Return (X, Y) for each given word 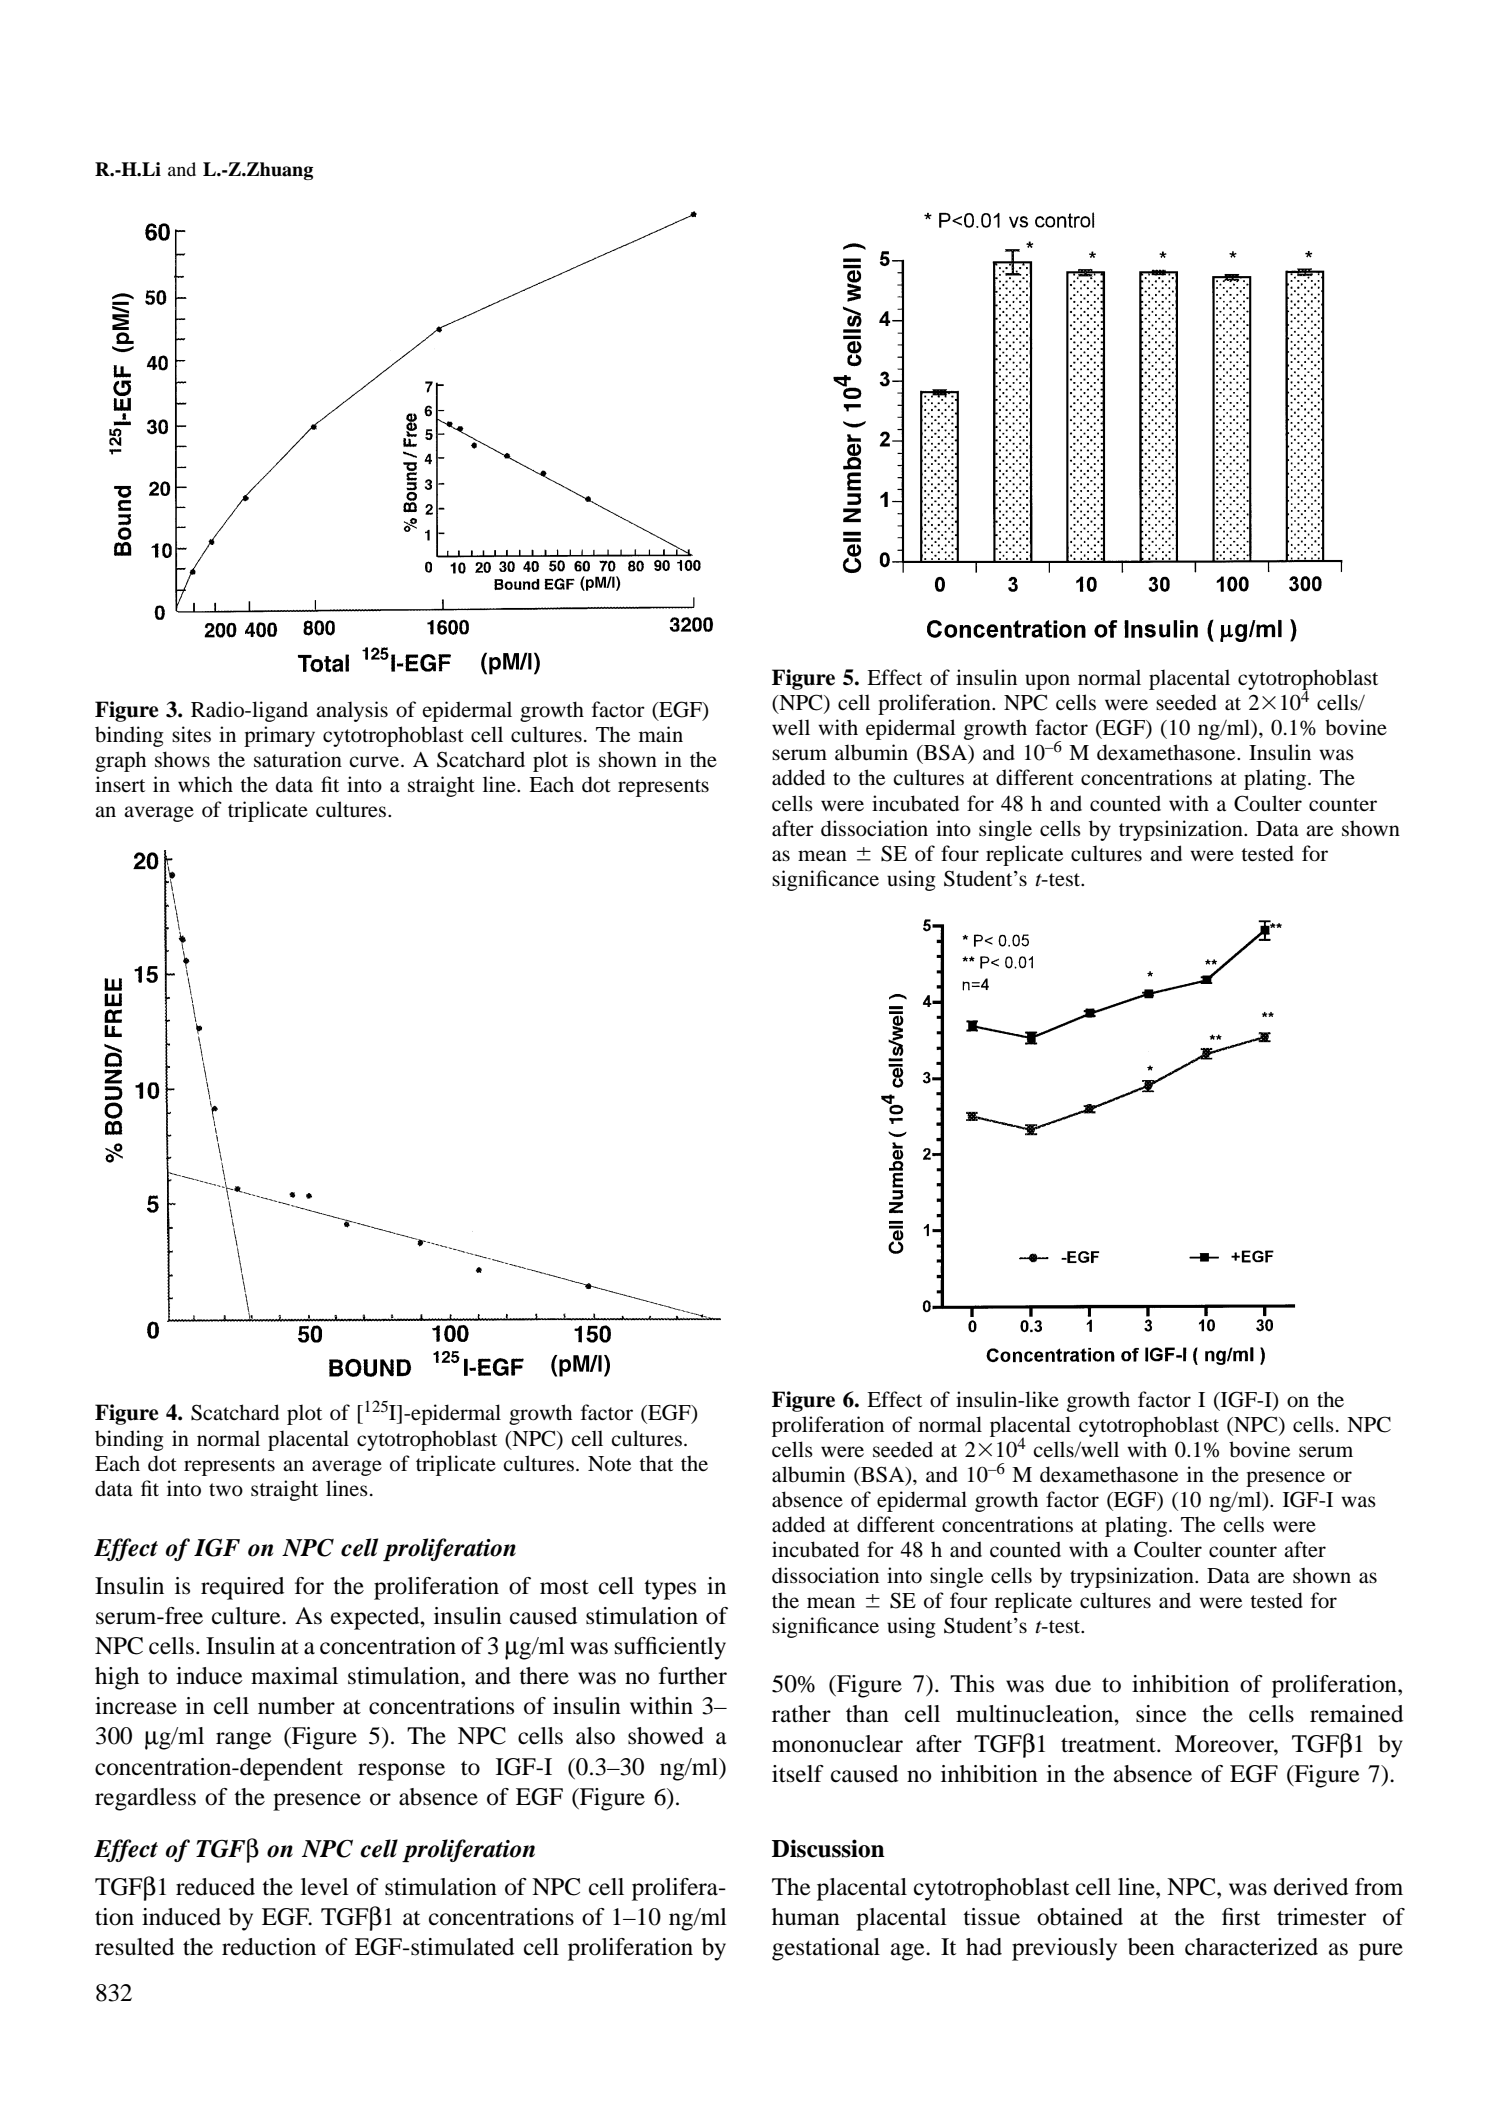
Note (609, 1464)
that (656, 1463)
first (1241, 1917)
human (806, 1917)
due (1073, 1684)
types (670, 1590)
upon (1047, 682)
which (205, 784)
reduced (215, 1887)
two (226, 1490)
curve (375, 762)
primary (279, 736)
